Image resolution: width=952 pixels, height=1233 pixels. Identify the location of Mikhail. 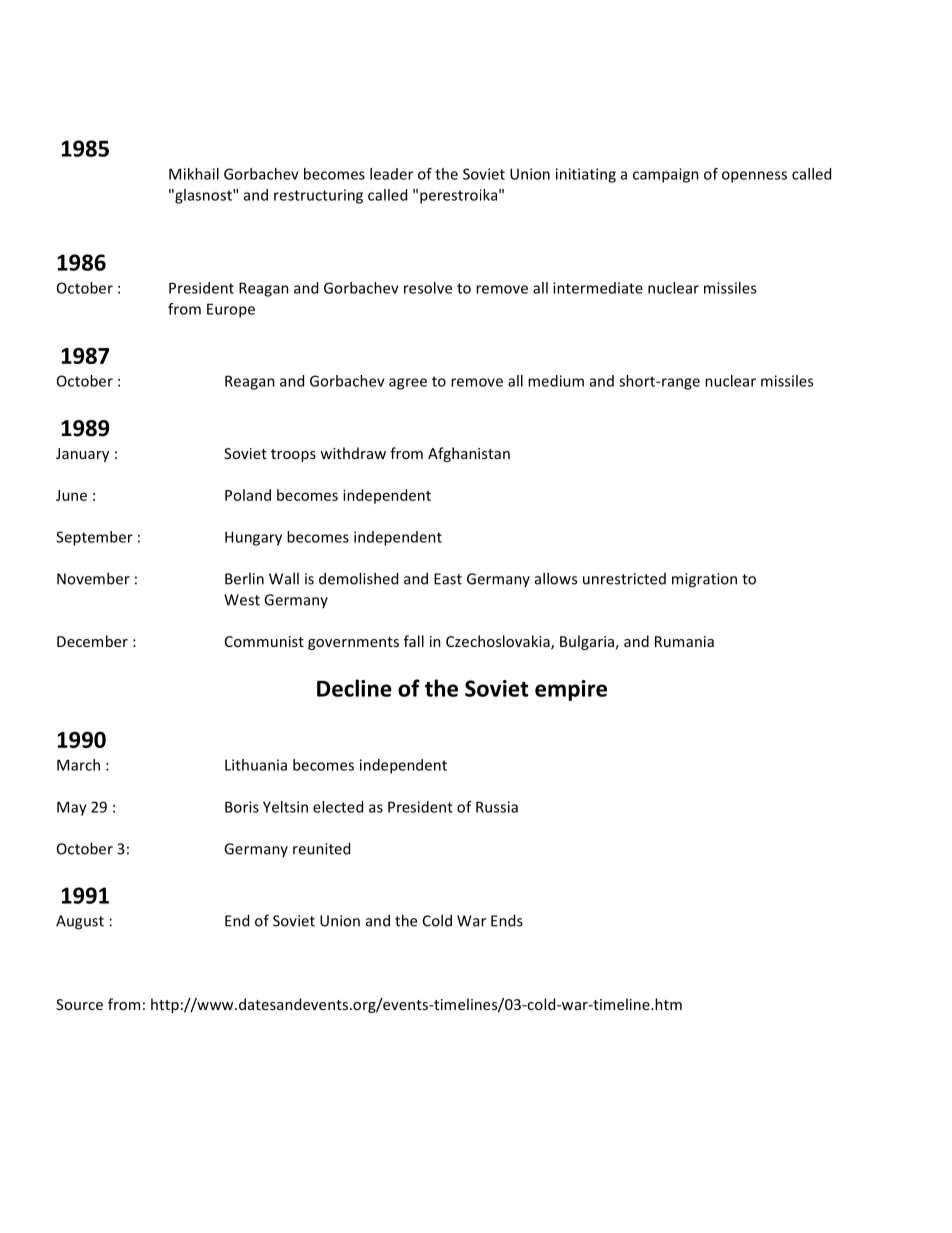
(194, 174).
